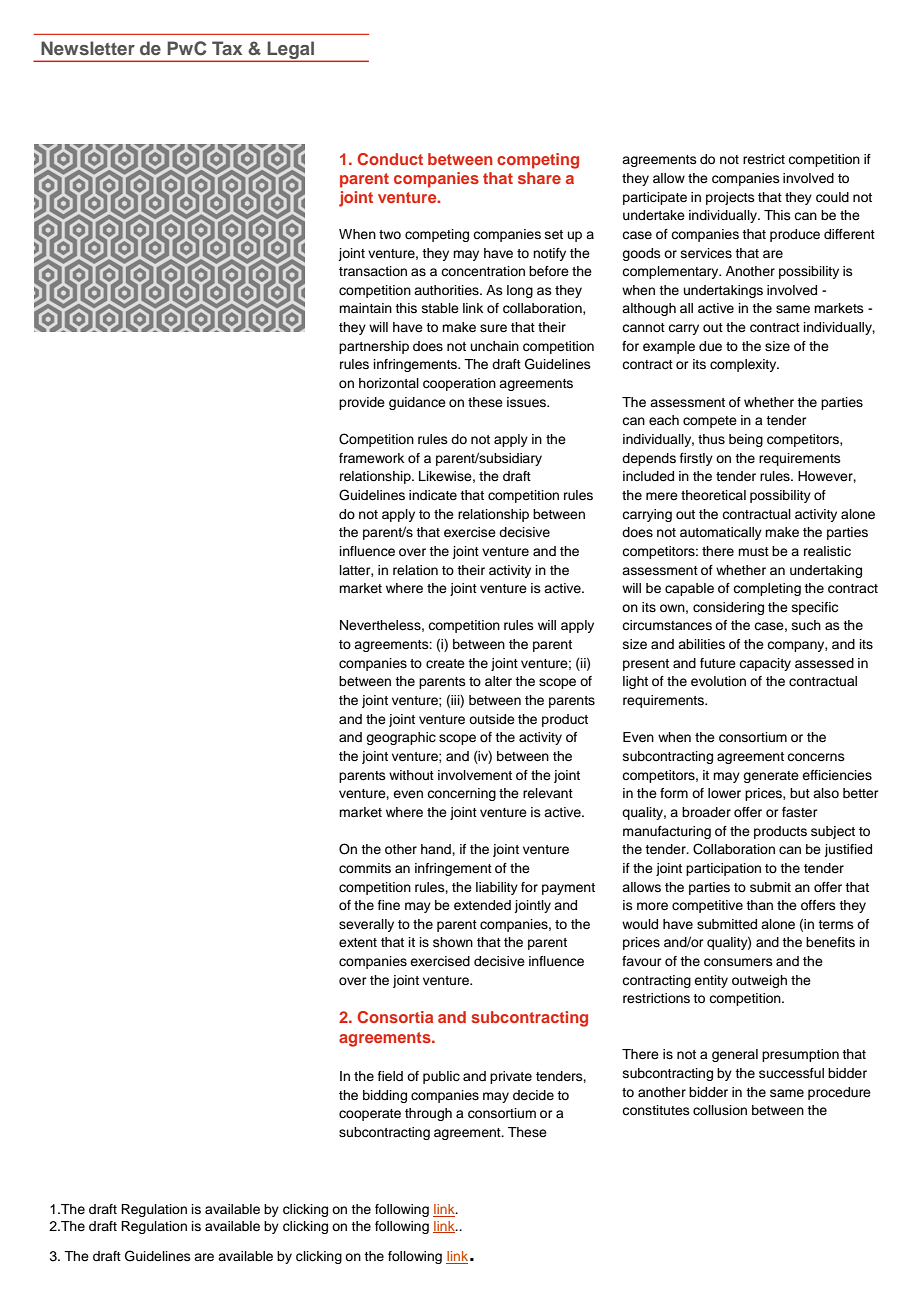 The image size is (924, 1308). Describe the element at coordinates (390, 159) in the image. I see `Conduct` at that location.
